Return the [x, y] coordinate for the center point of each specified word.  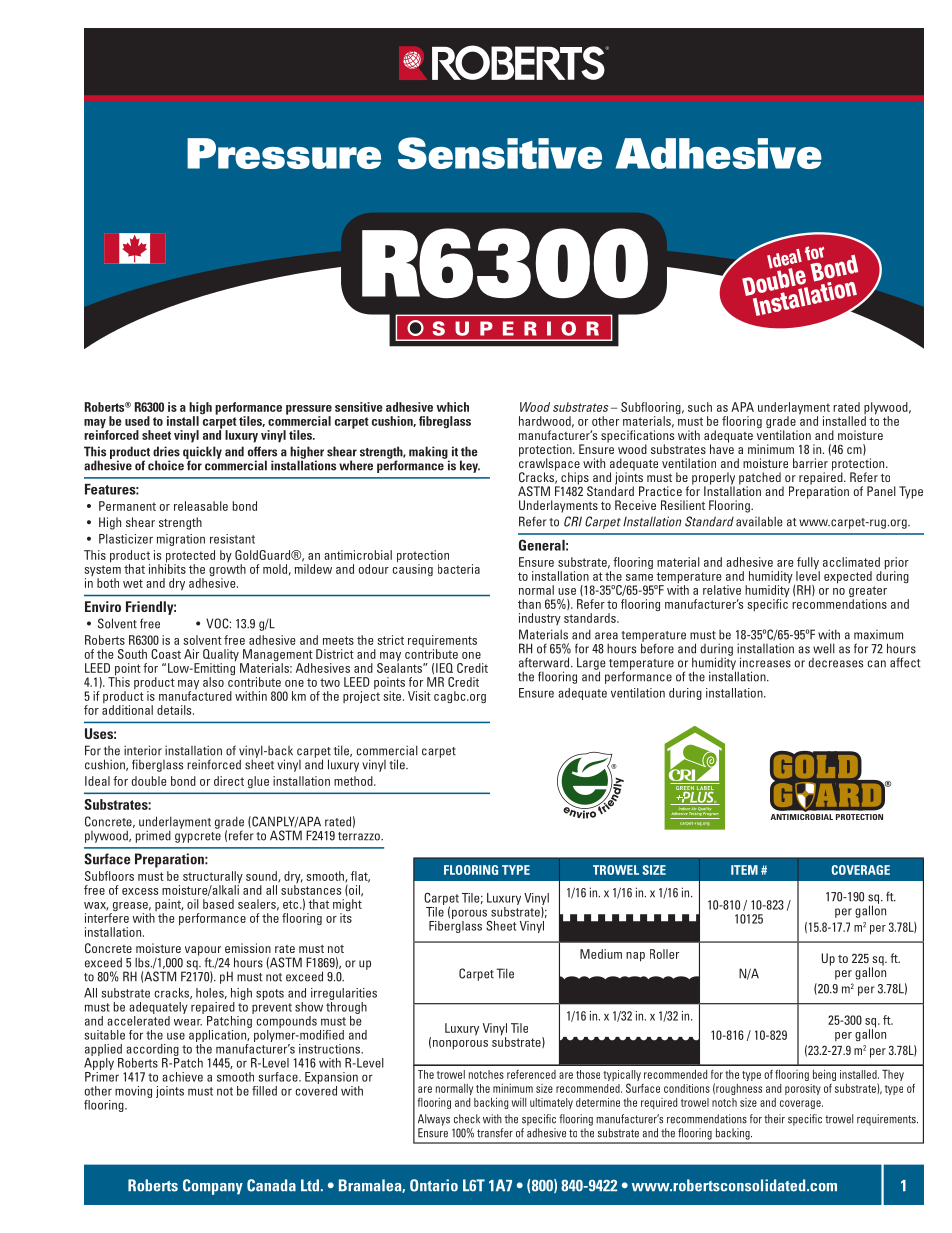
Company [213, 1187]
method [354, 781]
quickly [202, 454]
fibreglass [445, 422]
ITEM [744, 870]
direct [229, 781]
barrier [810, 463]
